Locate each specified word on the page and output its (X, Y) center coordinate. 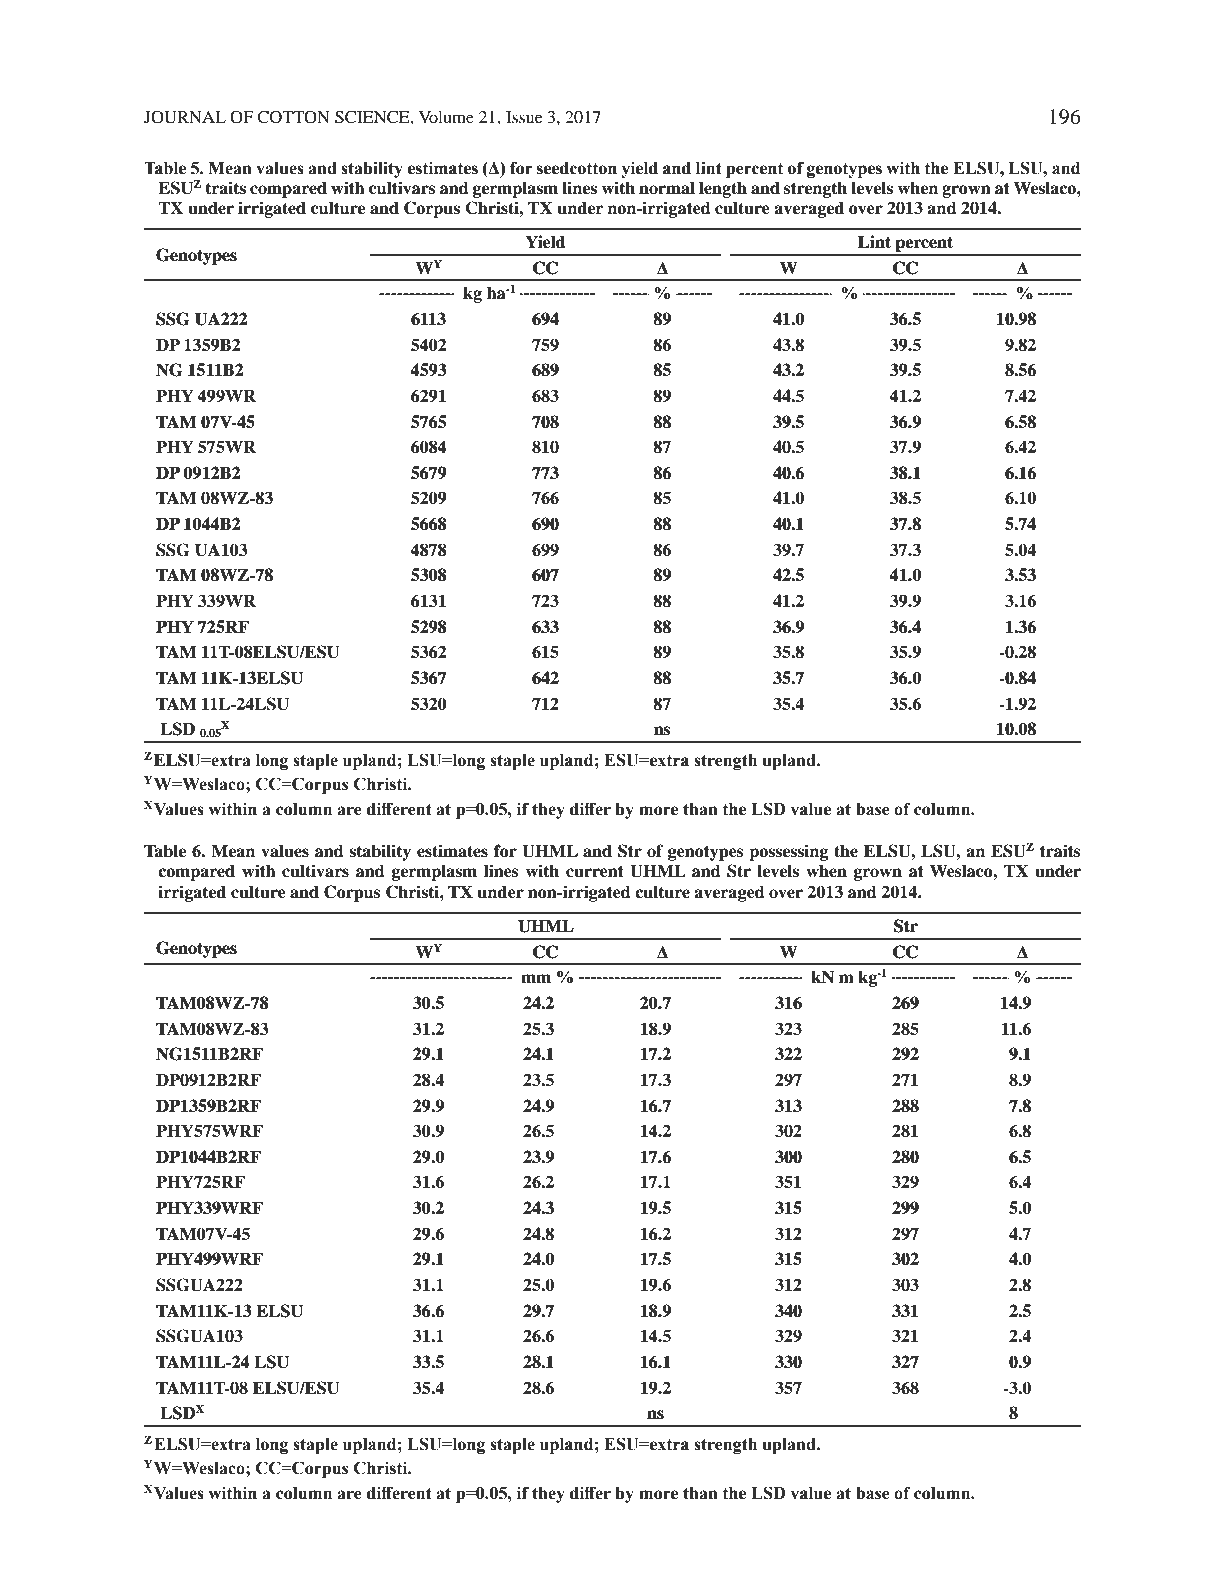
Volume (446, 117)
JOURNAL (185, 117)
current (595, 872)
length (723, 189)
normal (667, 188)
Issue (524, 117)
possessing (788, 852)
